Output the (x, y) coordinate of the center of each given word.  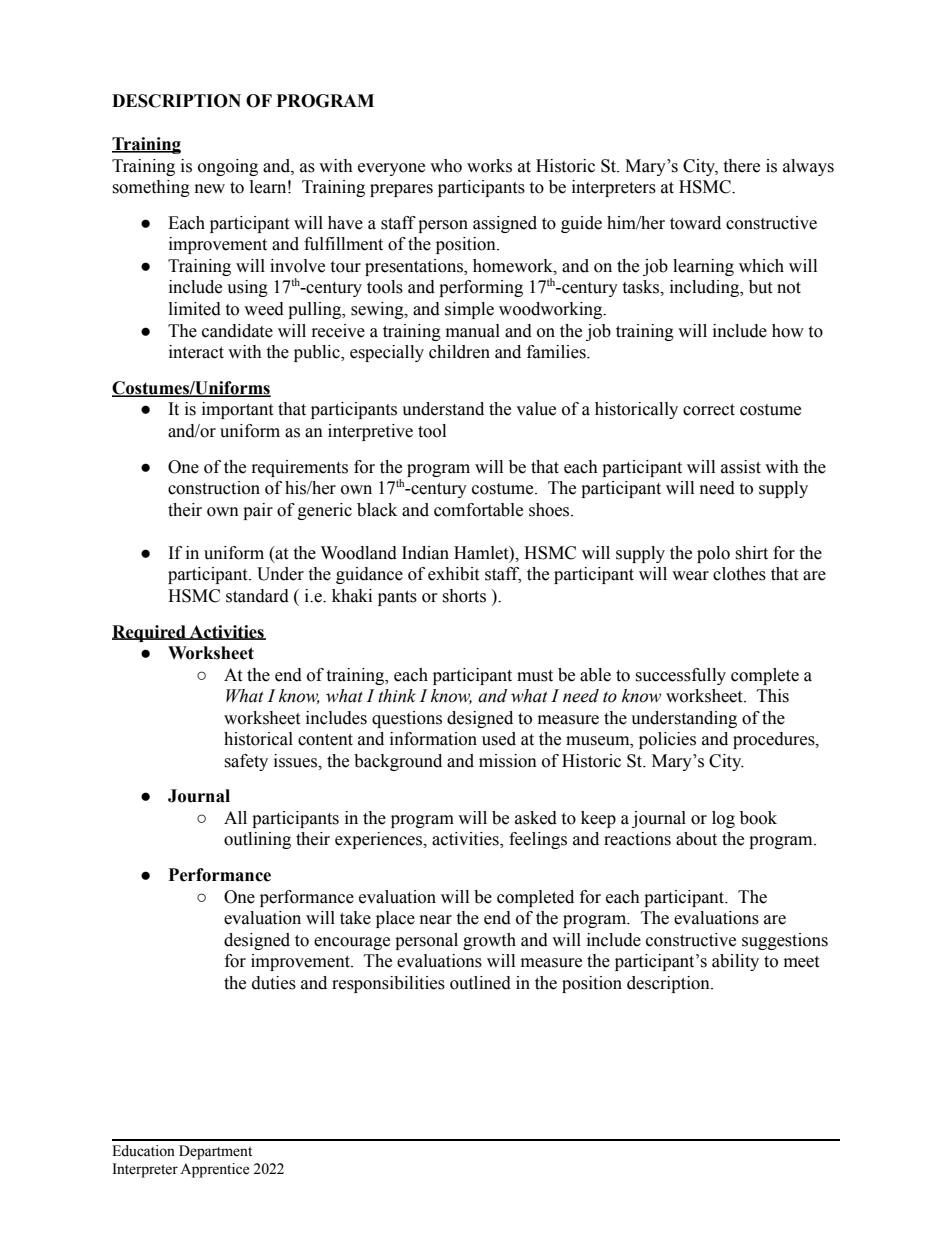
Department (215, 1152)
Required (150, 633)
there (741, 166)
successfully (680, 676)
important (237, 410)
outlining (257, 840)
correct (709, 410)
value (536, 409)
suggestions (785, 941)
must (535, 676)
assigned (505, 224)
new (210, 189)
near (436, 920)
